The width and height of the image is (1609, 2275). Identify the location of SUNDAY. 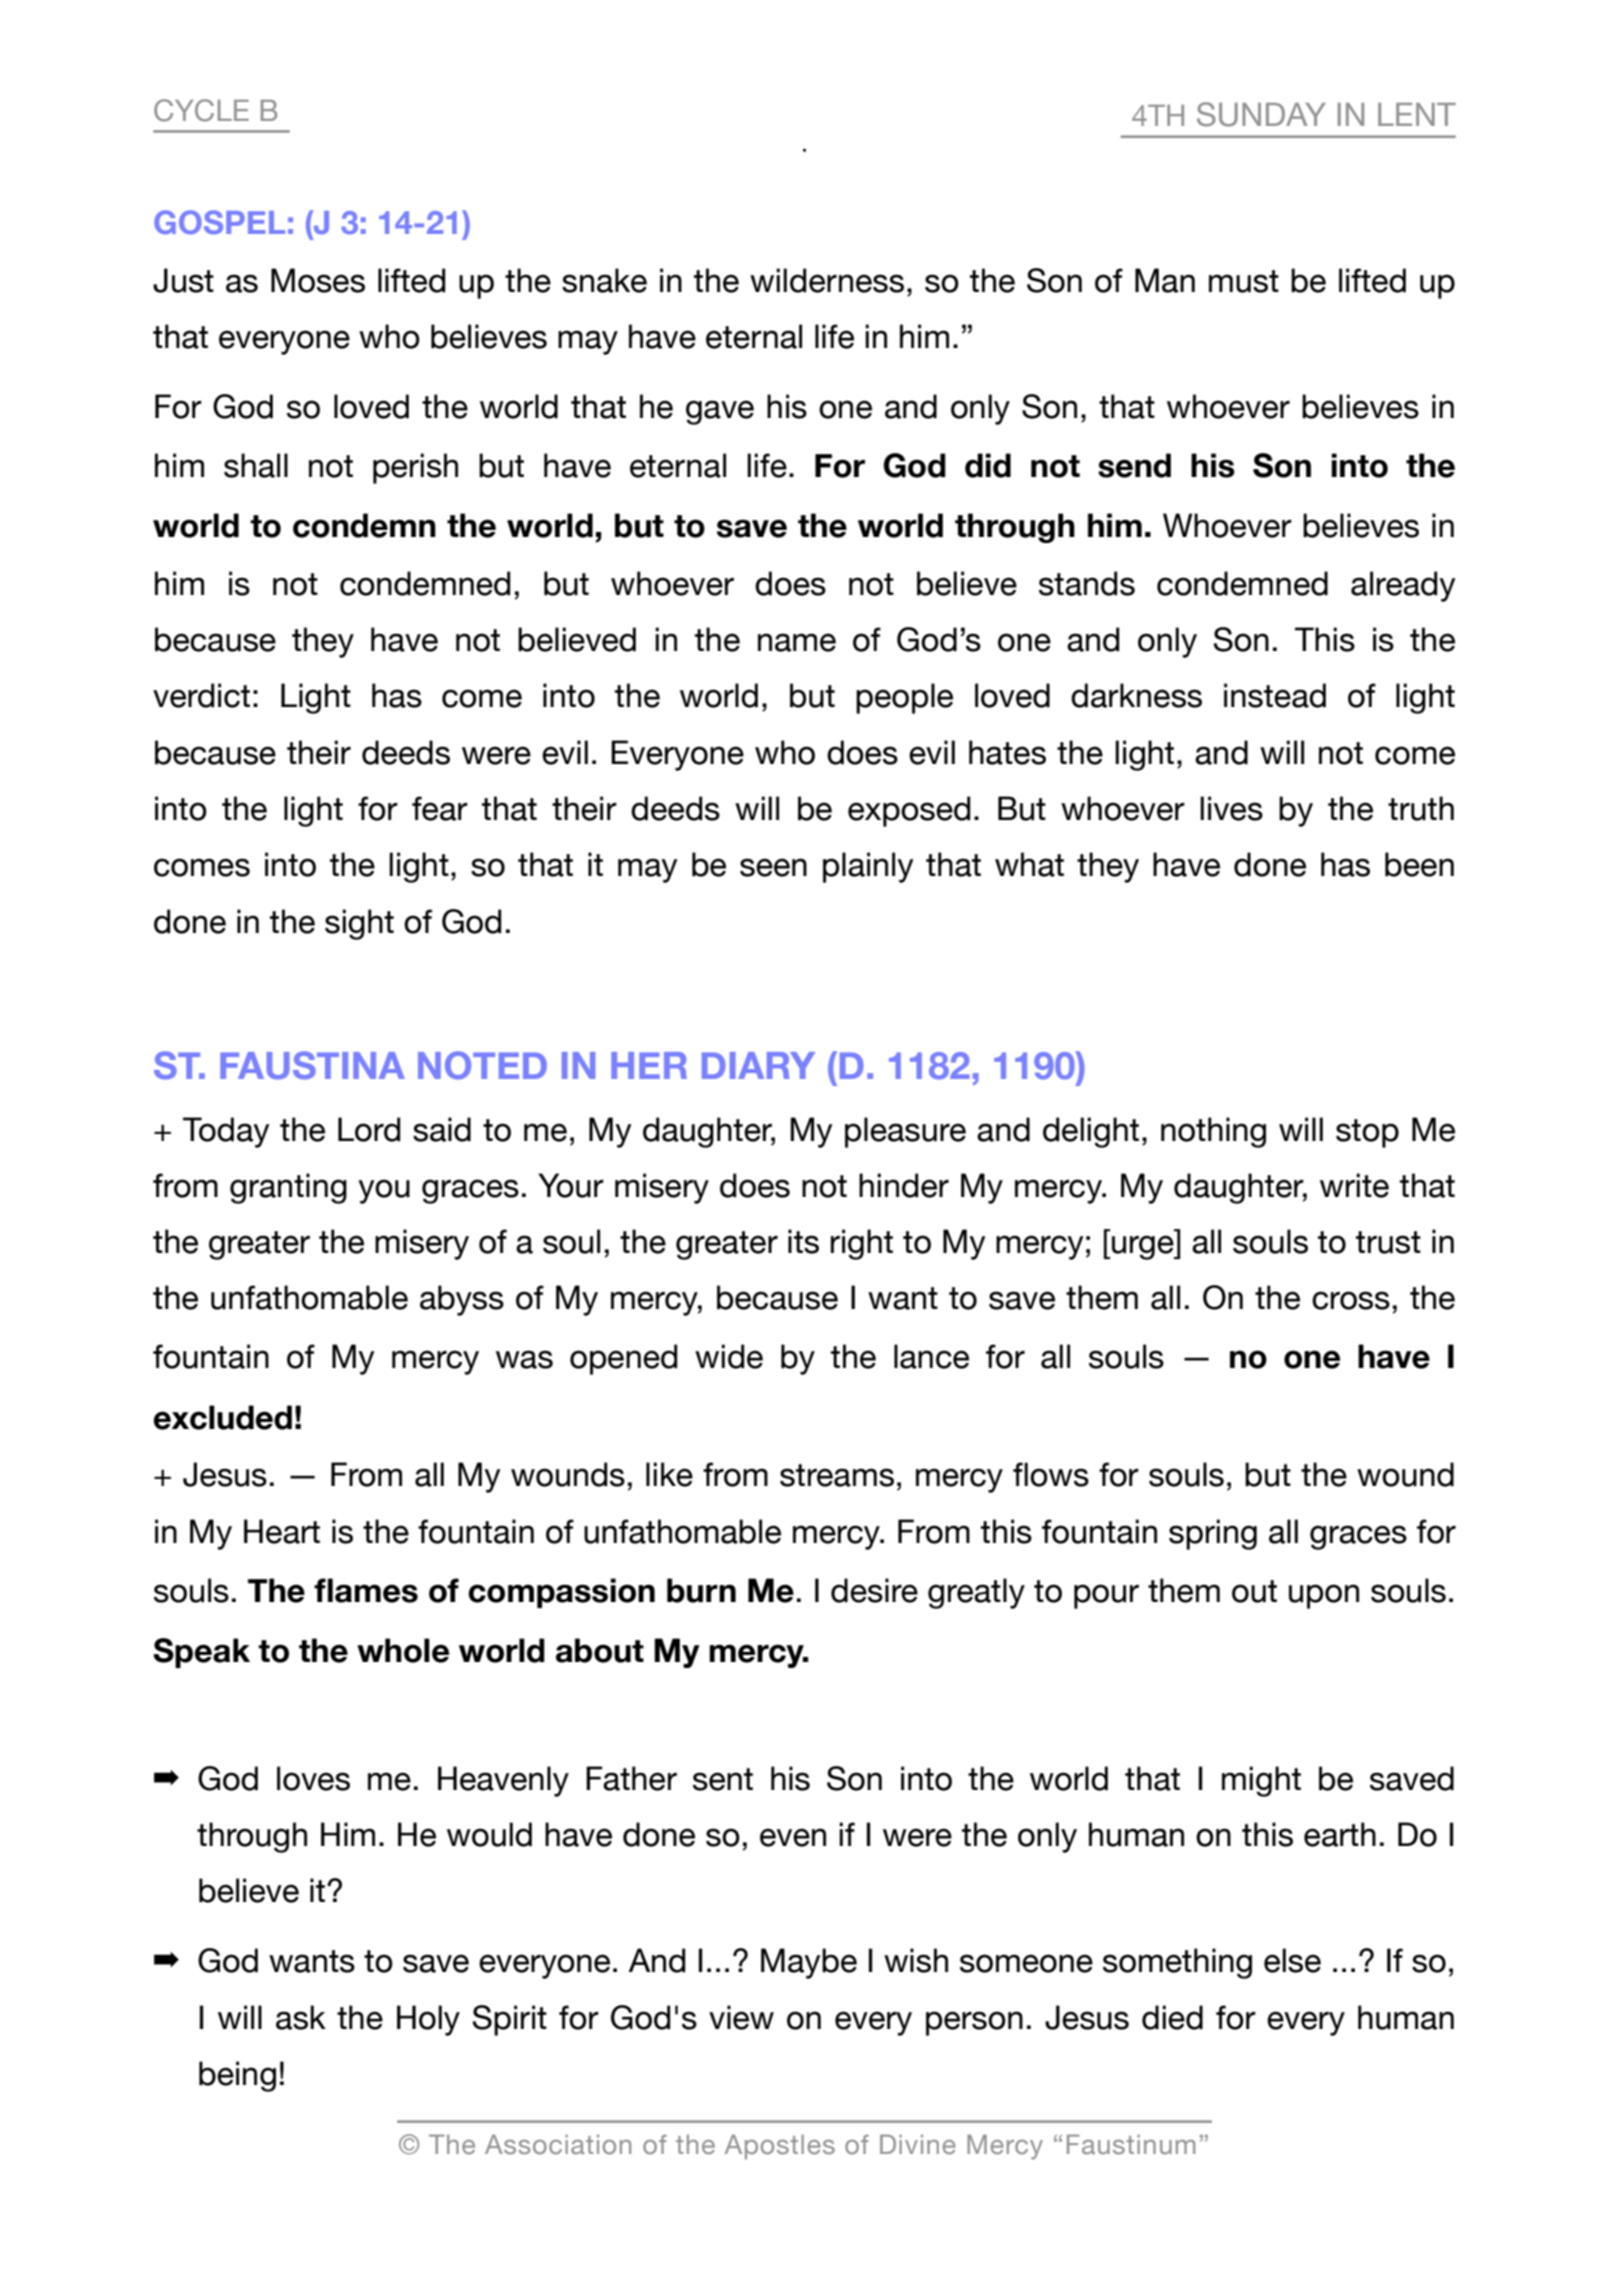
(1261, 114).
